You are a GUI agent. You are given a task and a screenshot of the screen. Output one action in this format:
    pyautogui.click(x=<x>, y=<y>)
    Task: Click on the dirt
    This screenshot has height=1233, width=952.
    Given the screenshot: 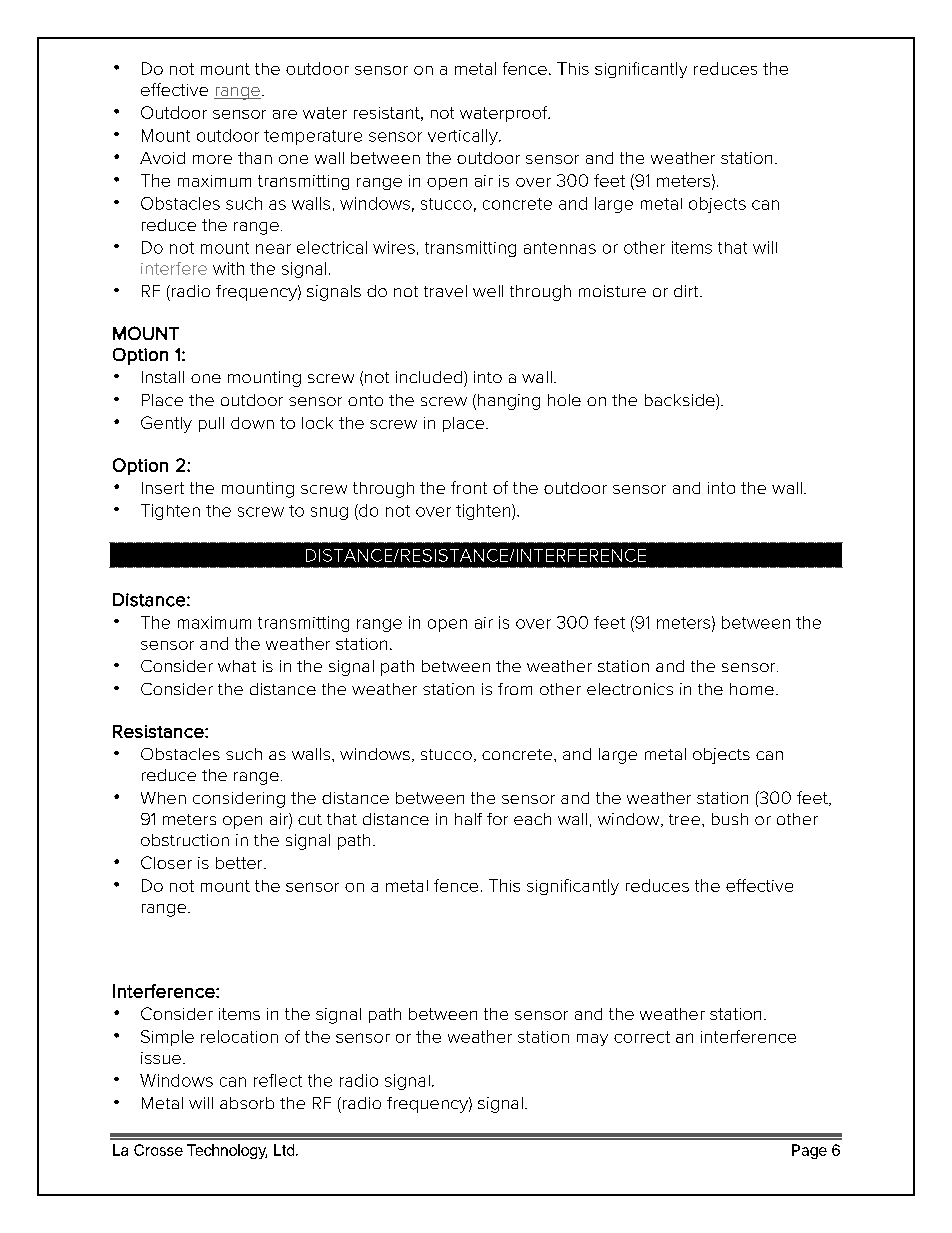 What is the action you would take?
    pyautogui.click(x=687, y=291)
